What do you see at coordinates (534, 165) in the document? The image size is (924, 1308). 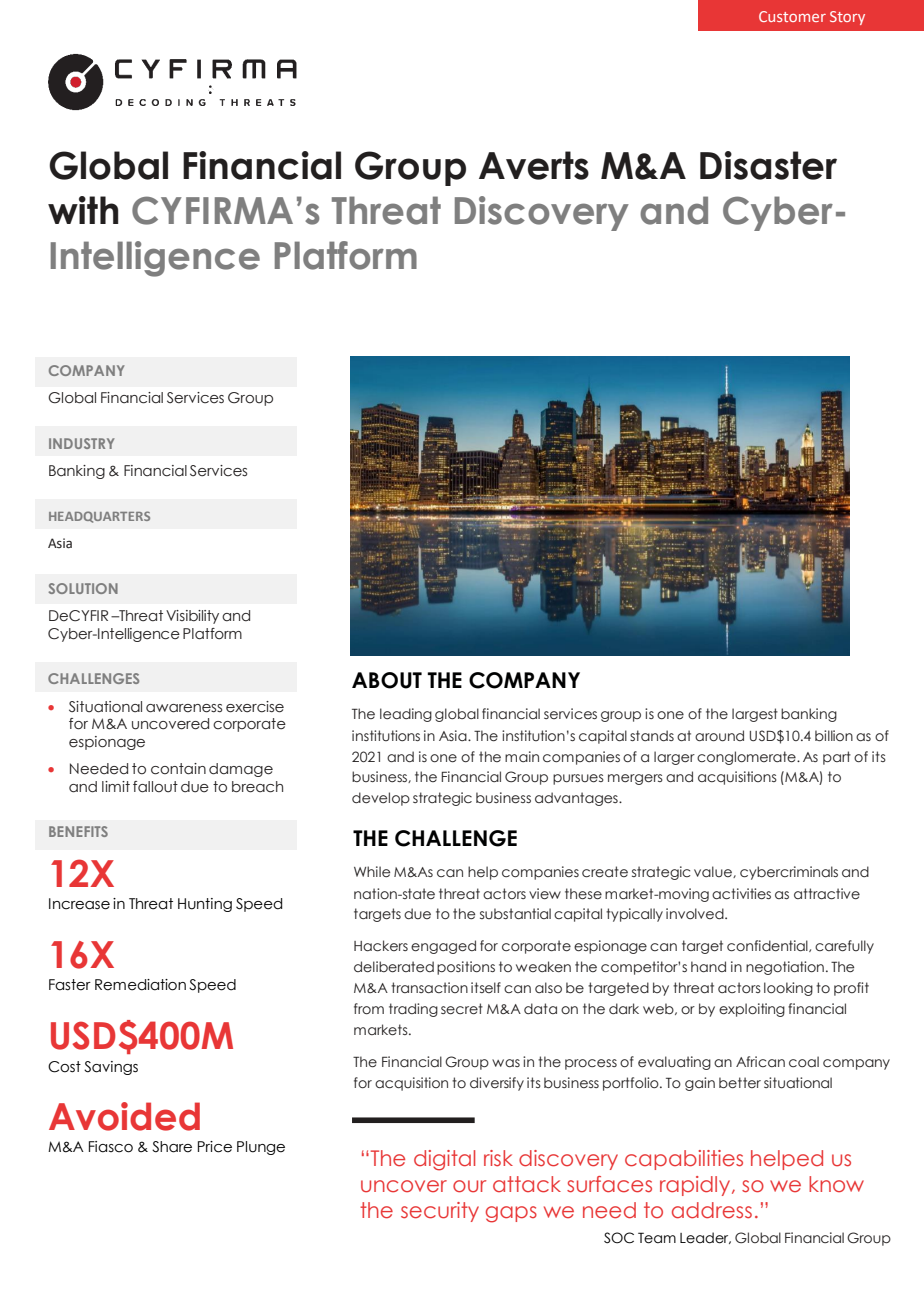 I see `Averts` at bounding box center [534, 165].
